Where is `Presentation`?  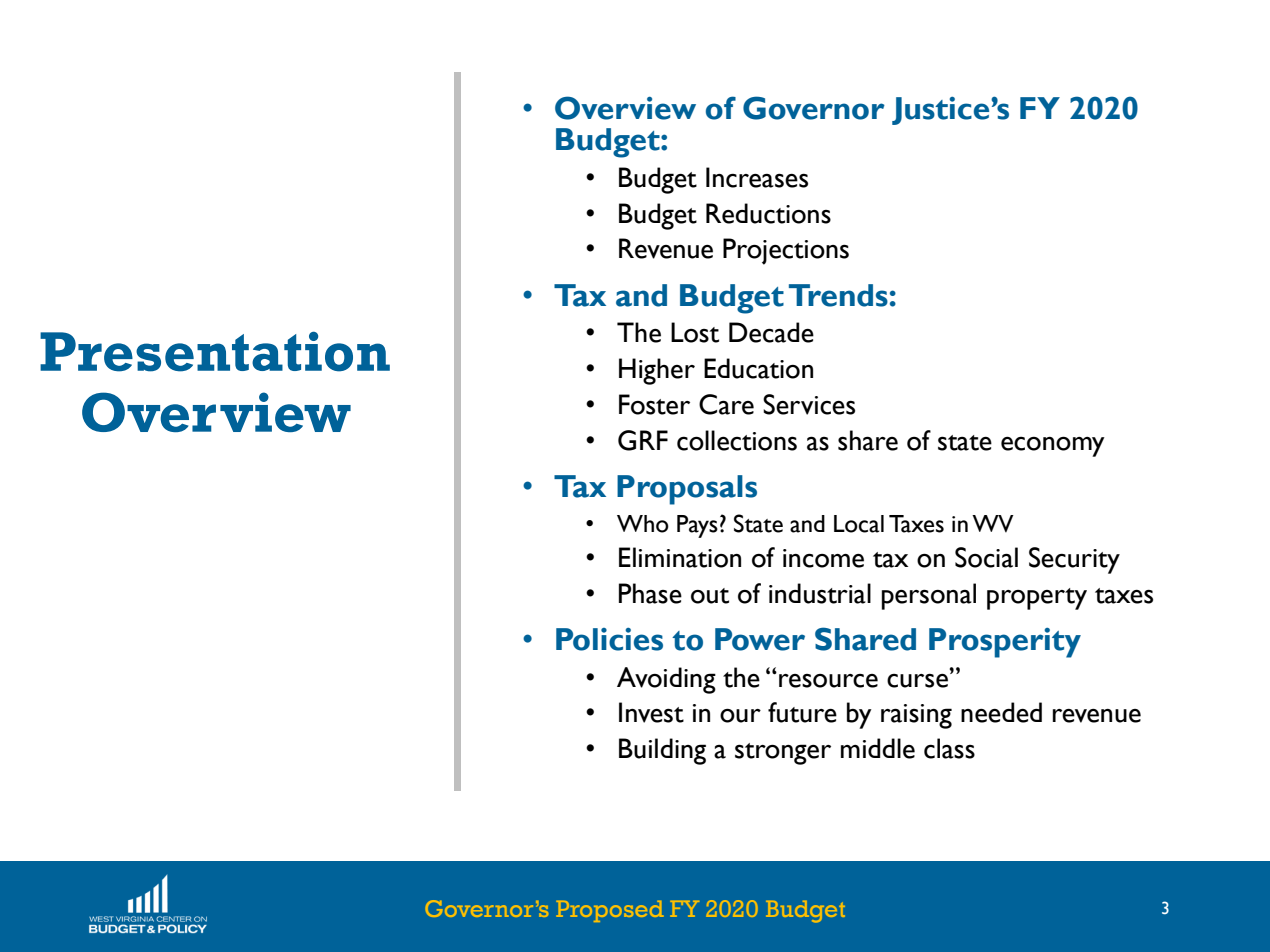 Presentation is located at coordinates (215, 351).
